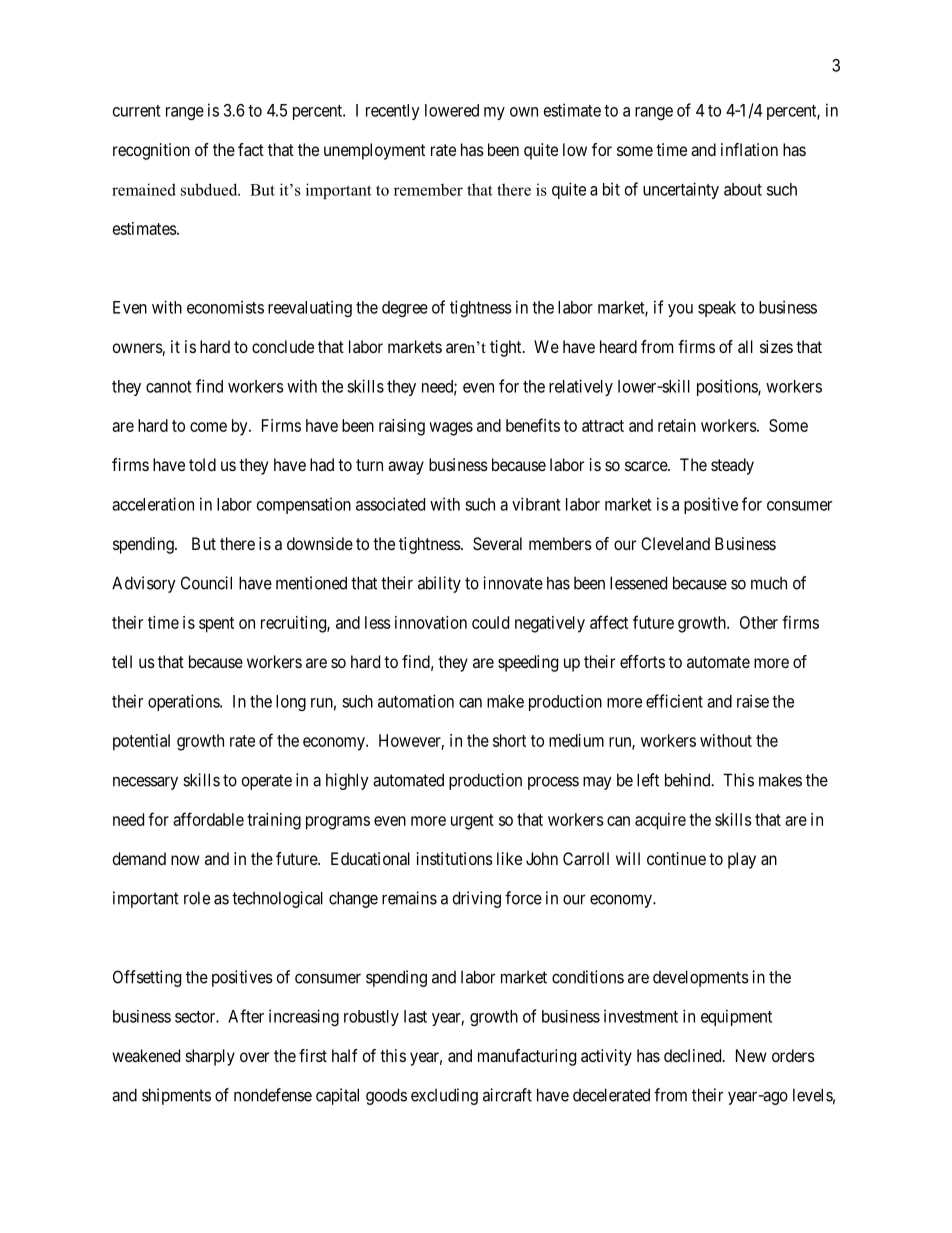  I want to click on affordable, so click(208, 819).
